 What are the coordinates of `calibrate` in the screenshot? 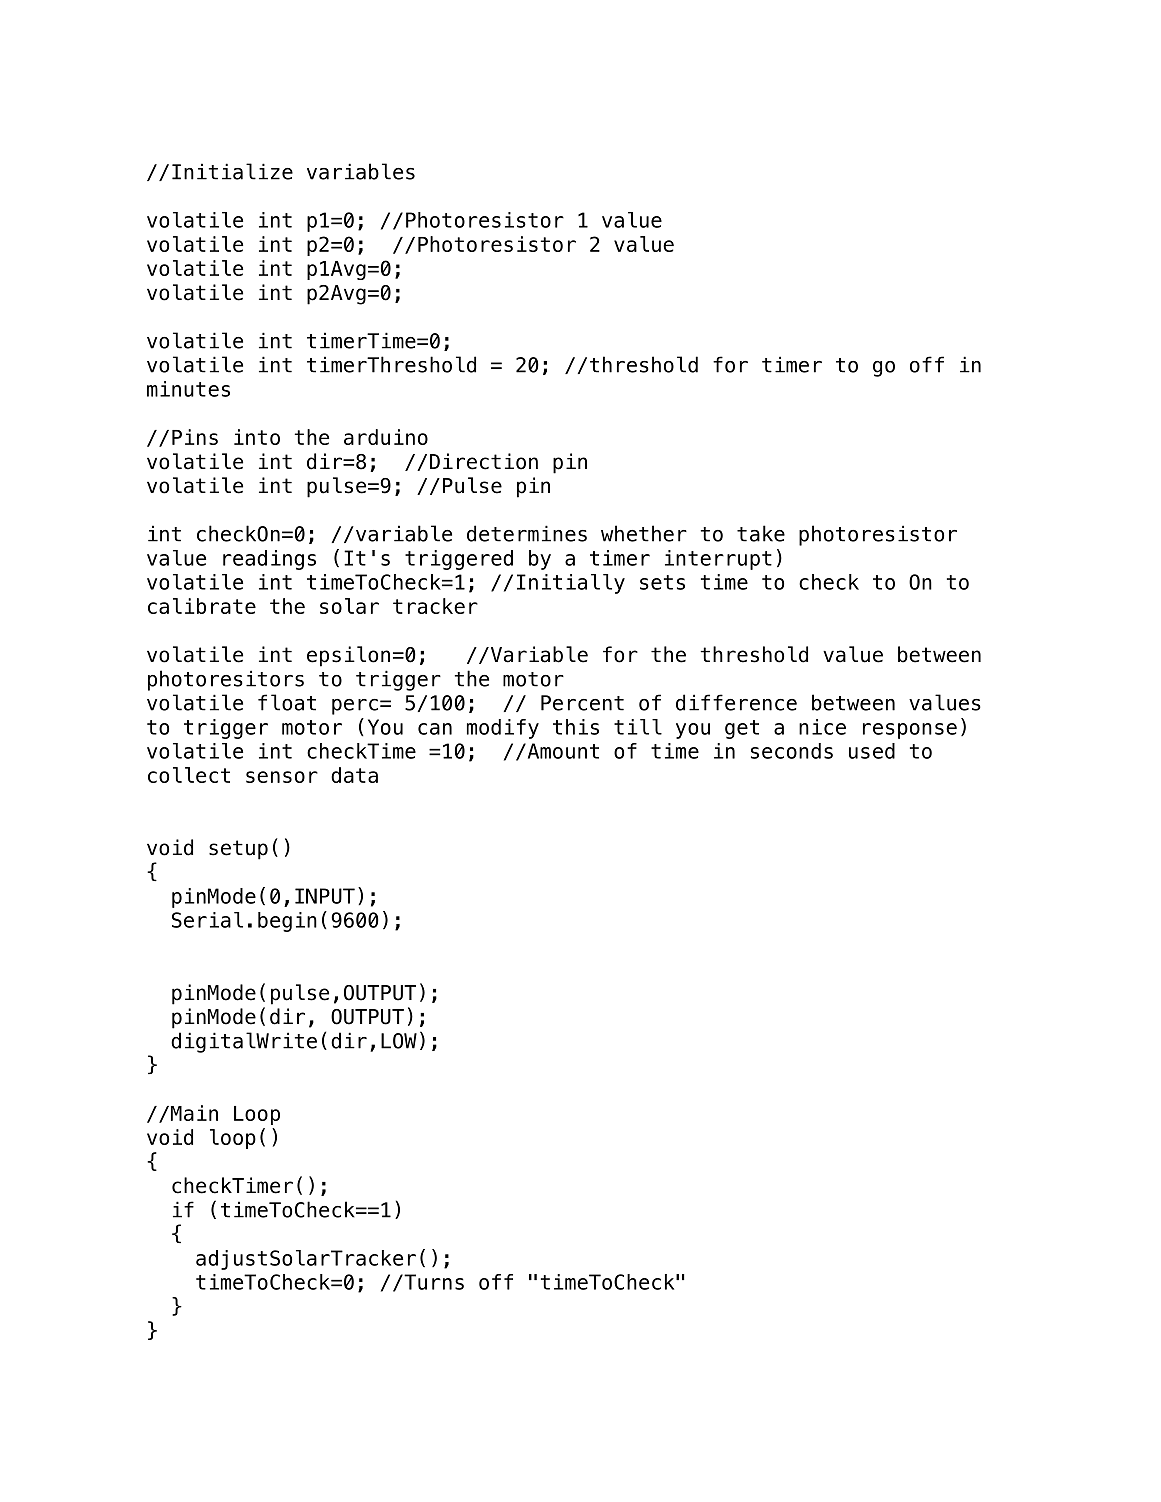 It's located at (202, 606).
